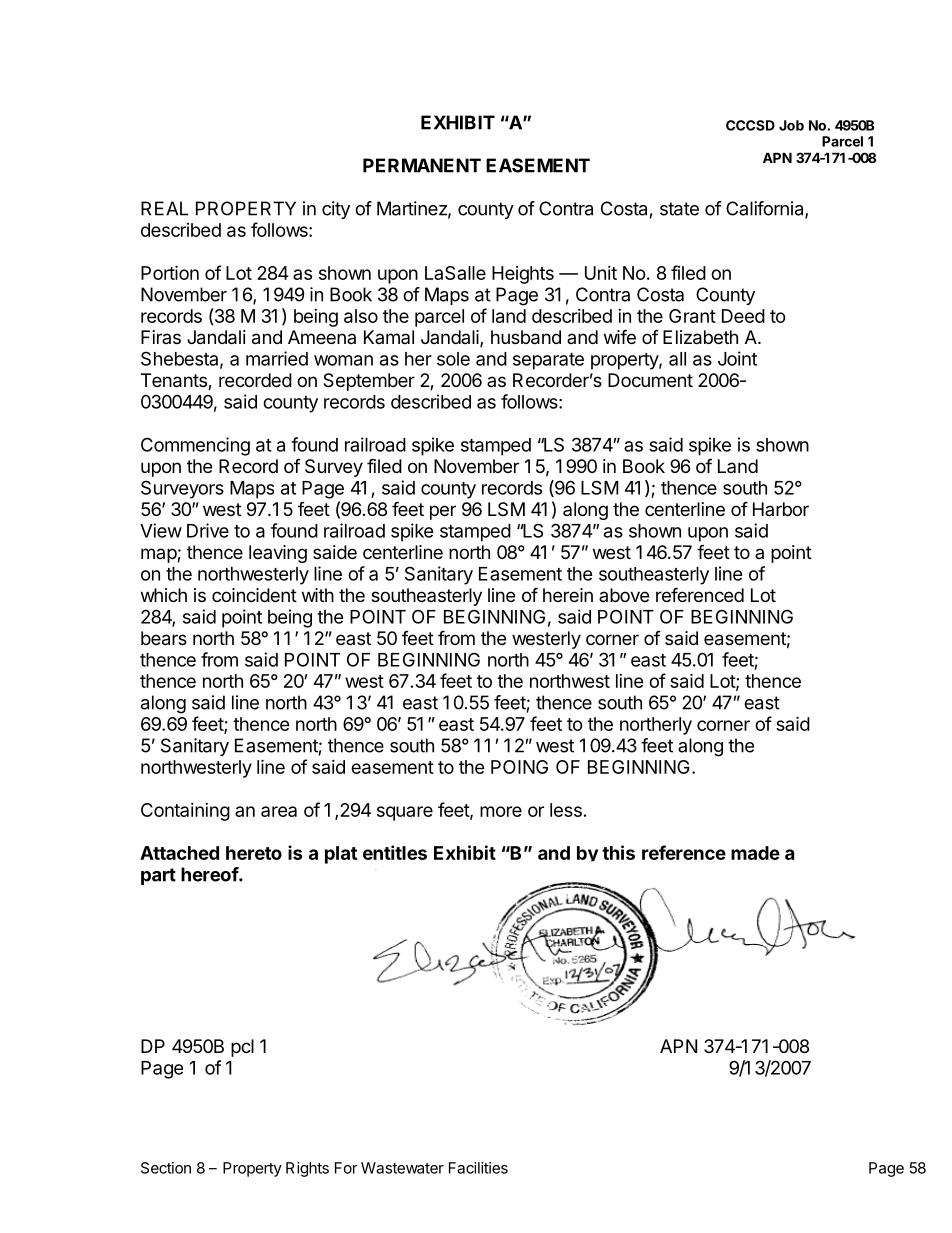 This screenshot has width=952, height=1233. What do you see at coordinates (755, 853) in the screenshot?
I see `made` at bounding box center [755, 853].
